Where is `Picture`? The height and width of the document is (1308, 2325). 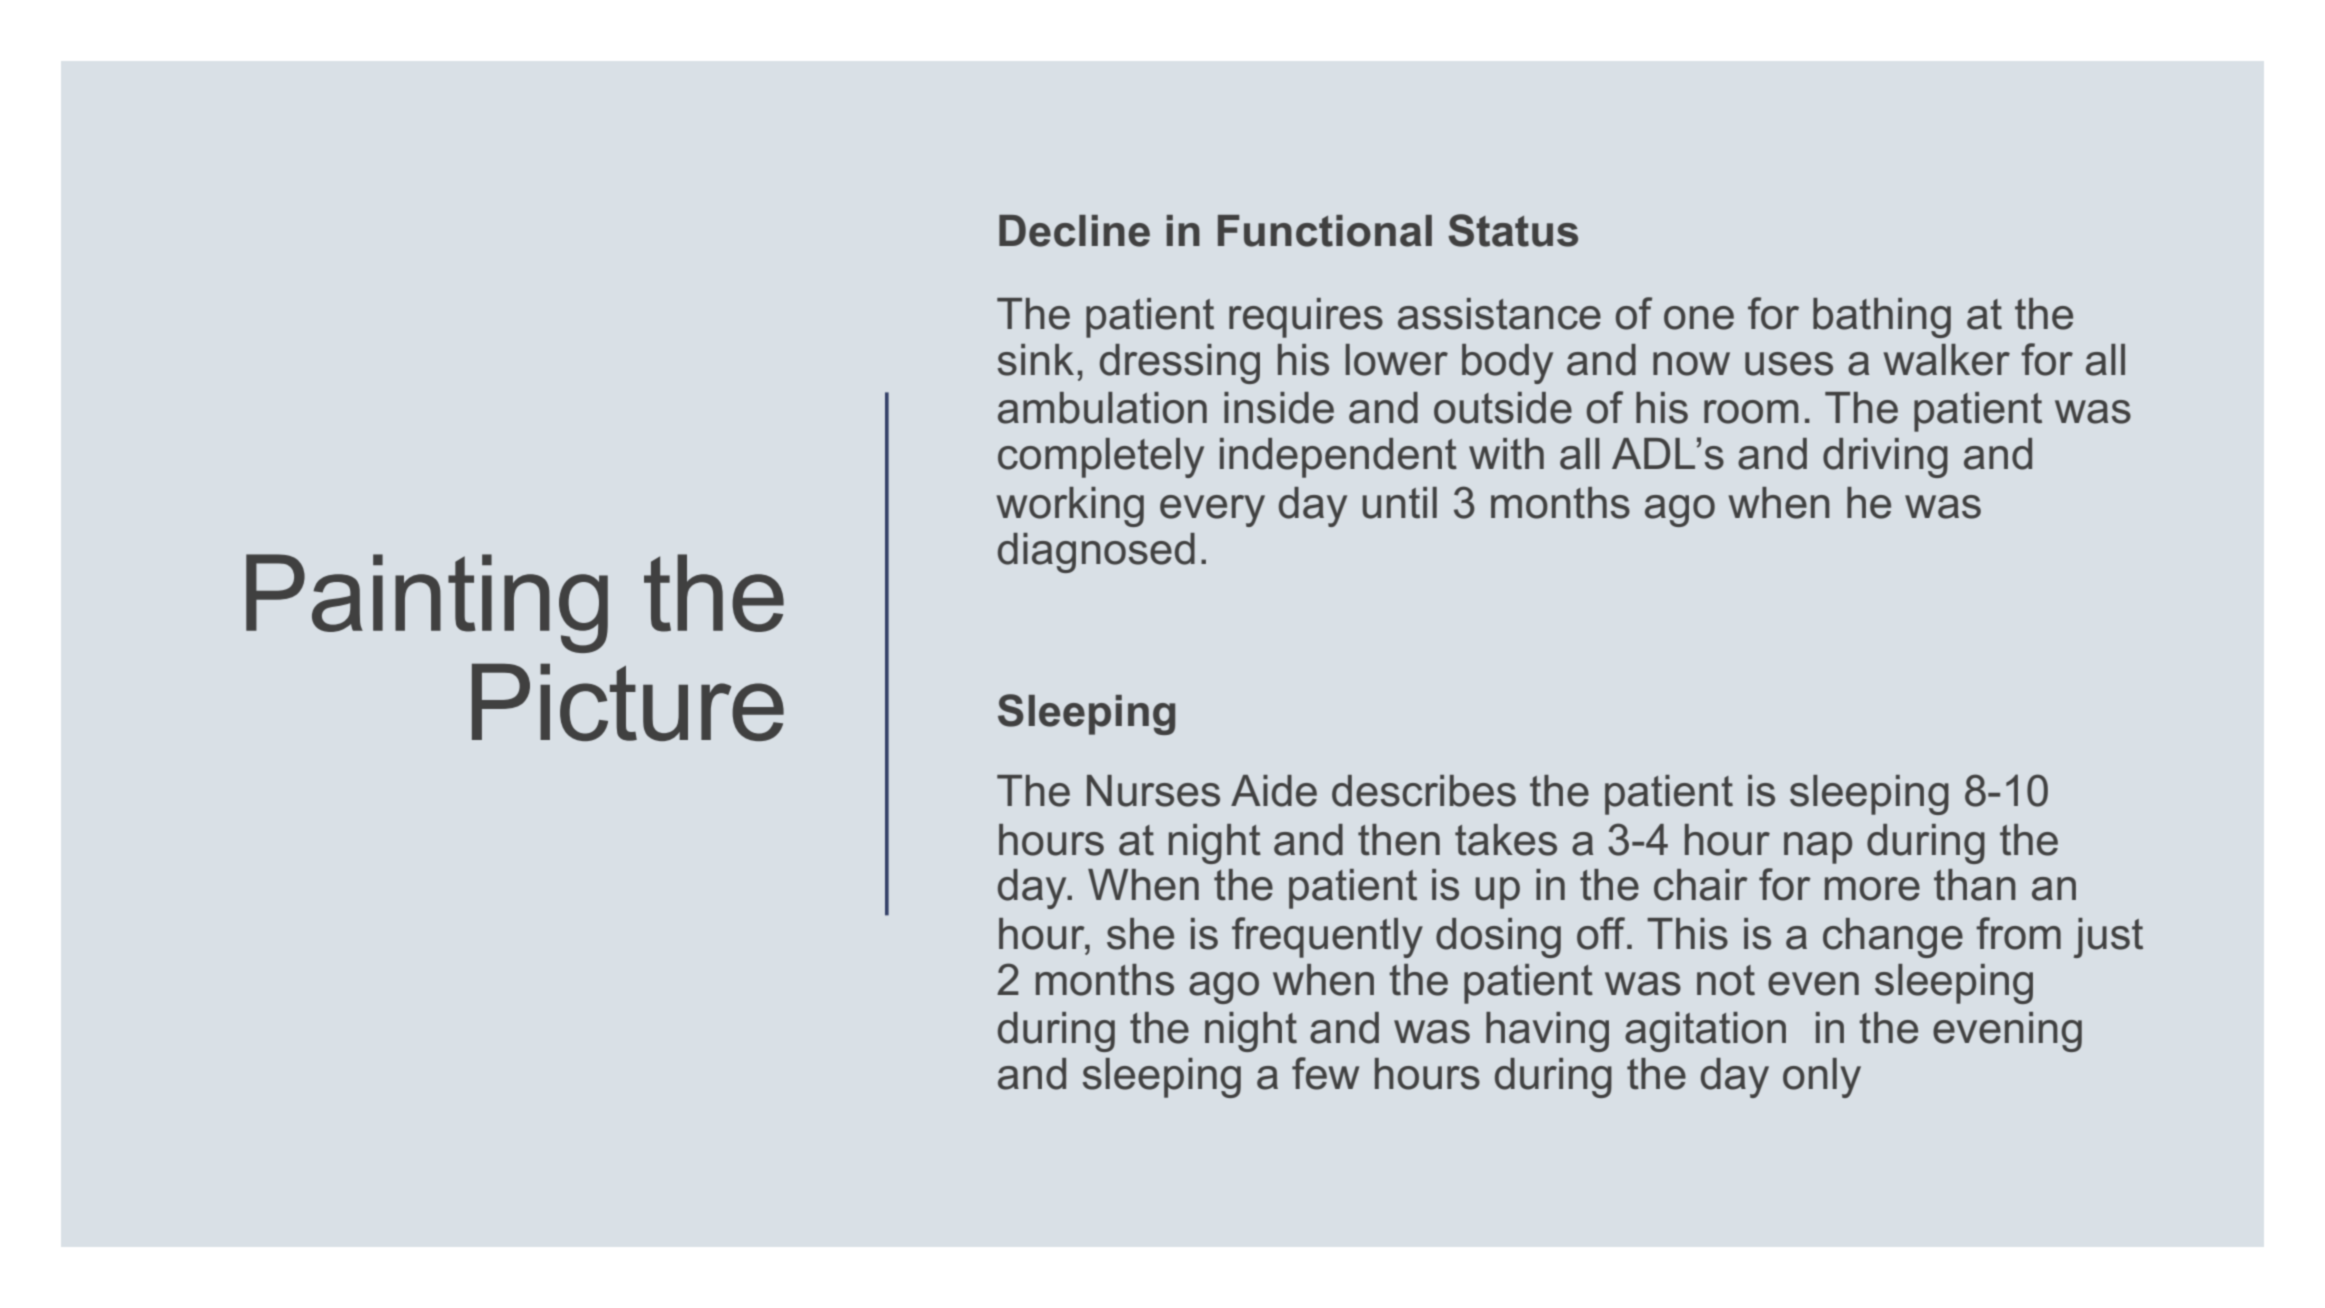 Picture is located at coordinates (628, 702).
